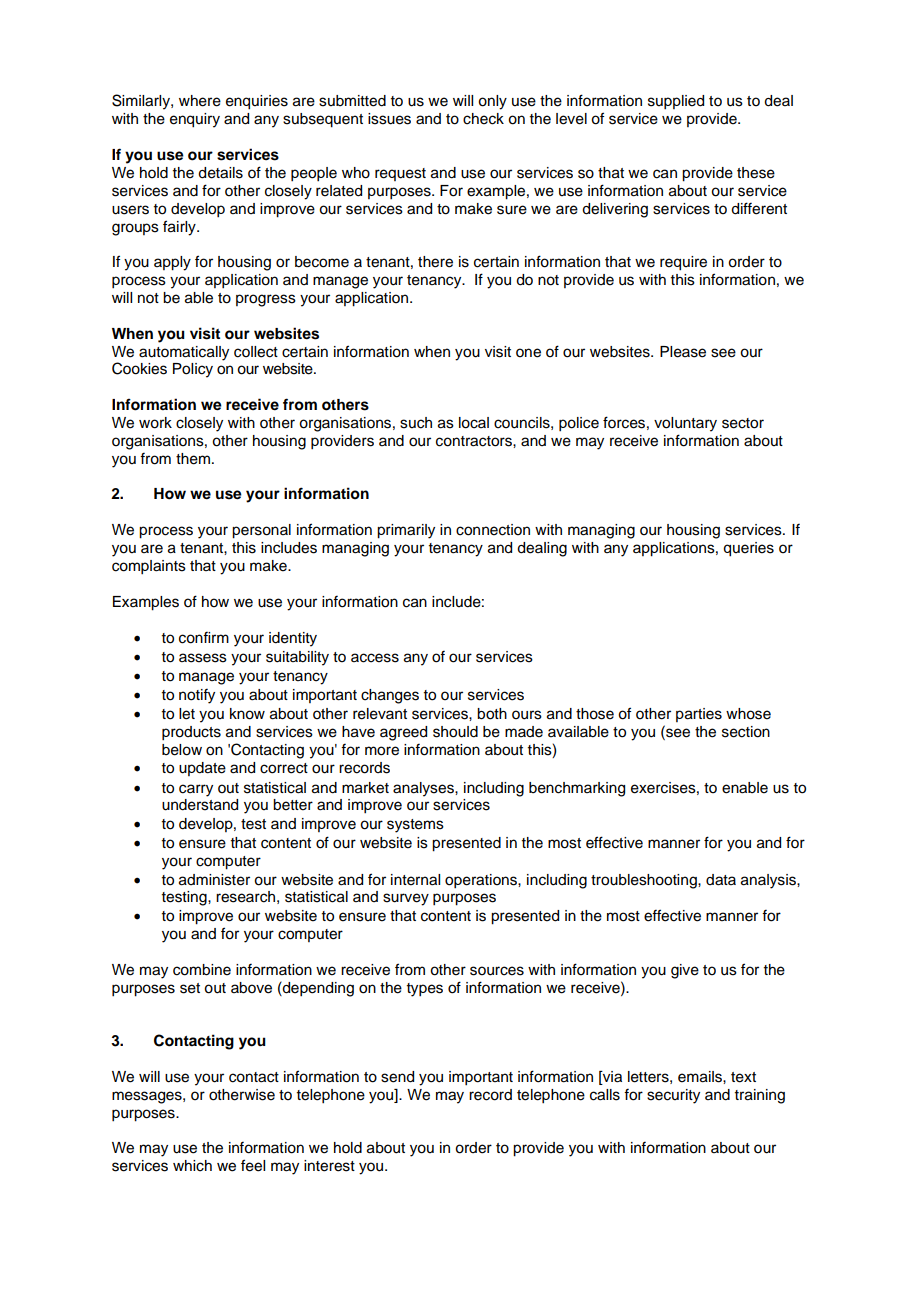 Image resolution: width=924 pixels, height=1307 pixels. Describe the element at coordinates (375, 658) in the page. I see `access` at that location.
